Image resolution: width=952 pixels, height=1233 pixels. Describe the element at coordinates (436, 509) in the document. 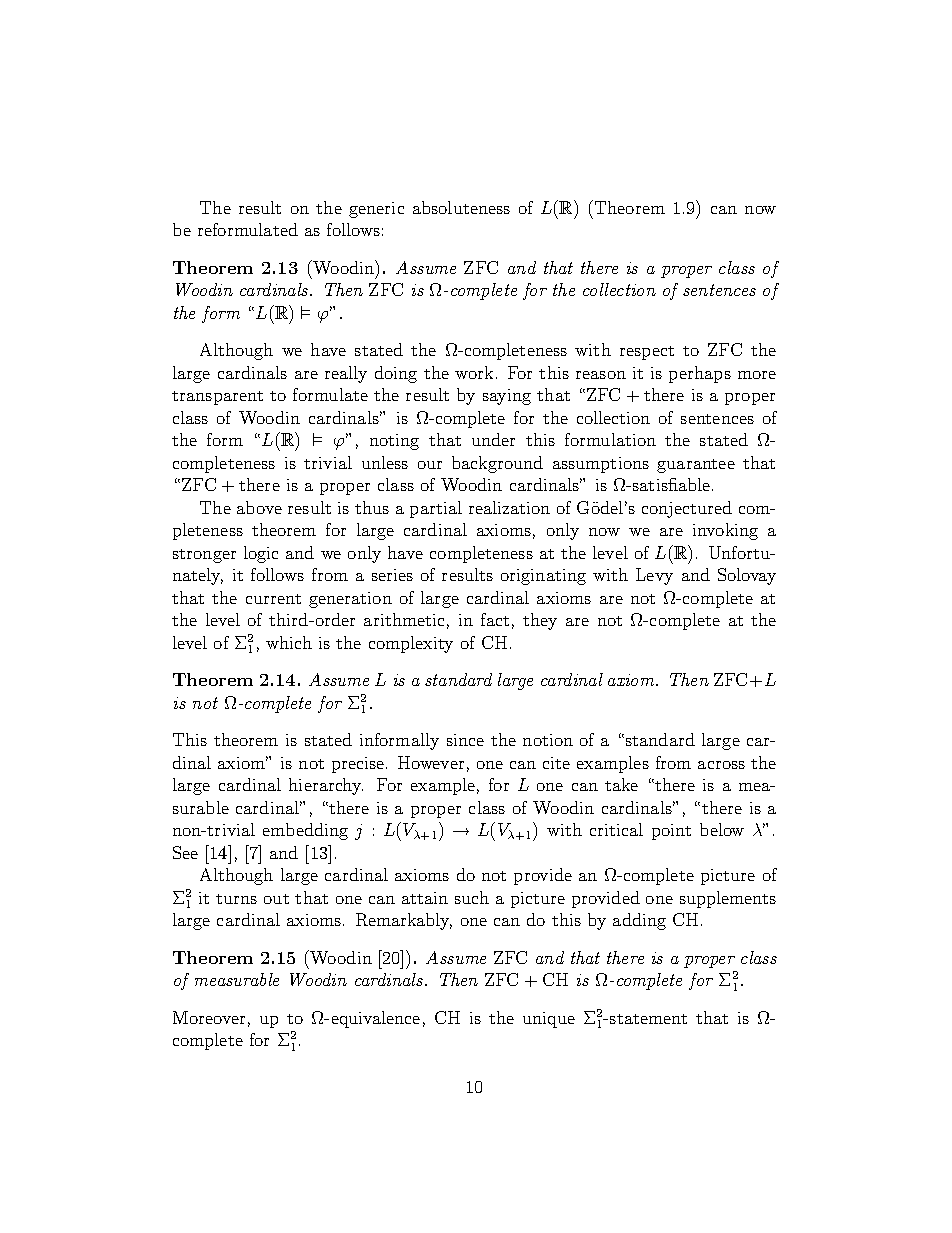

I see `partial` at that location.
